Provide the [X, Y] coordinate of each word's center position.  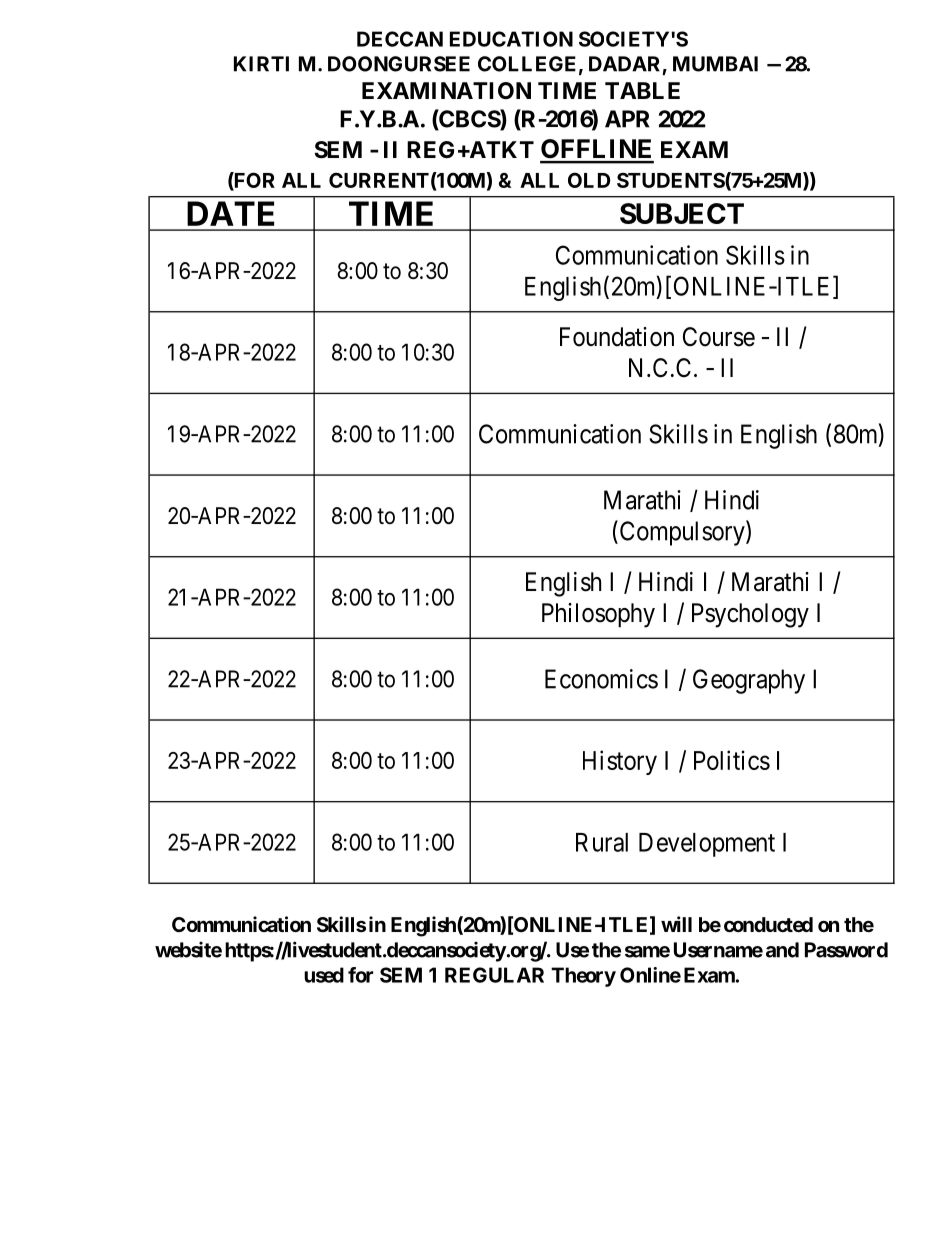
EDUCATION [511, 39]
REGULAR [494, 975]
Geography [749, 681]
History [620, 762]
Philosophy [598, 615]
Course [719, 337]
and [782, 950]
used [324, 975]
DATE [230, 213]
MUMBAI [715, 64]
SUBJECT [682, 213]
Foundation [617, 337]
